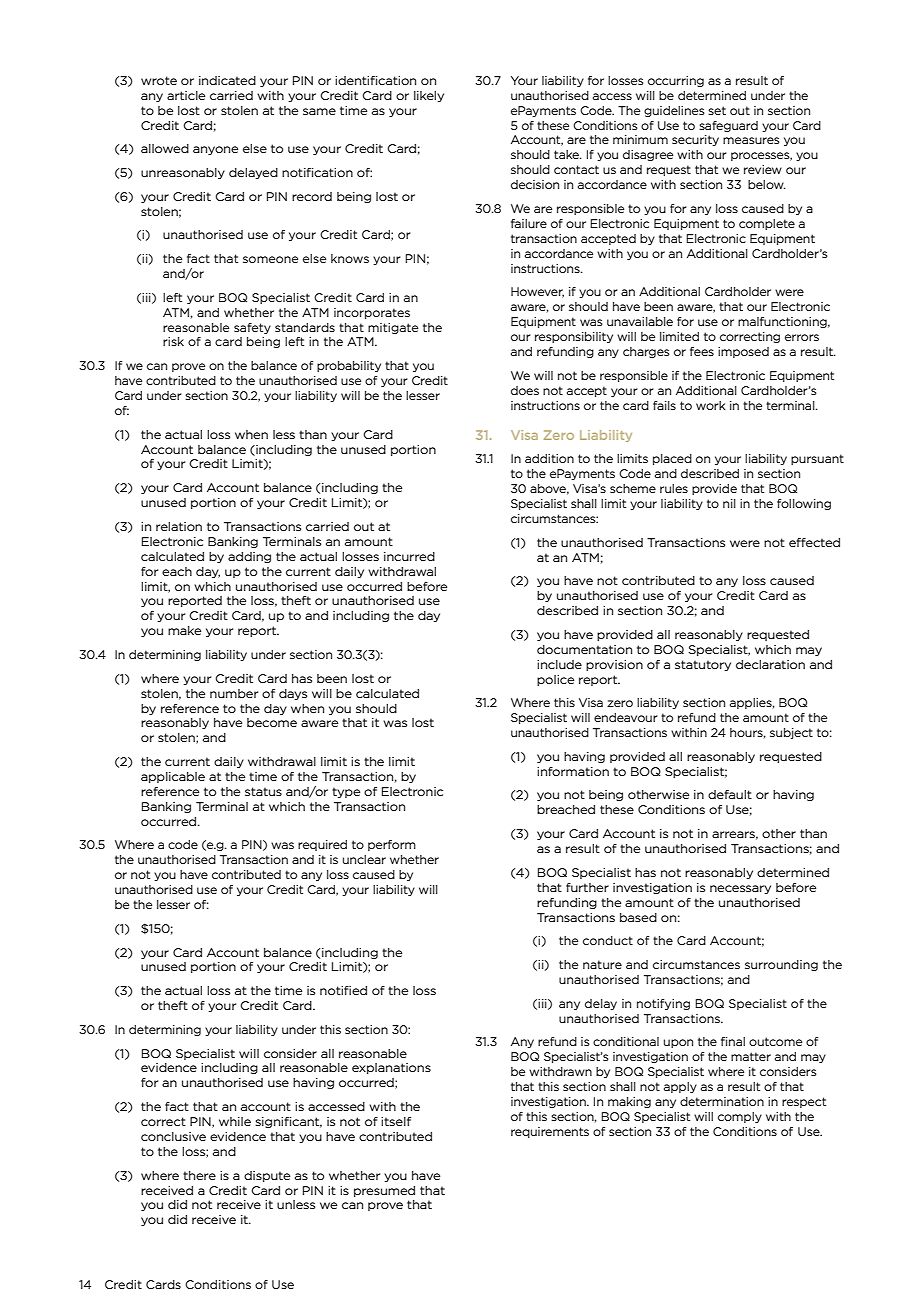 This screenshot has height=1308, width=924. What do you see at coordinates (263, 791) in the screenshot?
I see `status` at bounding box center [263, 791].
